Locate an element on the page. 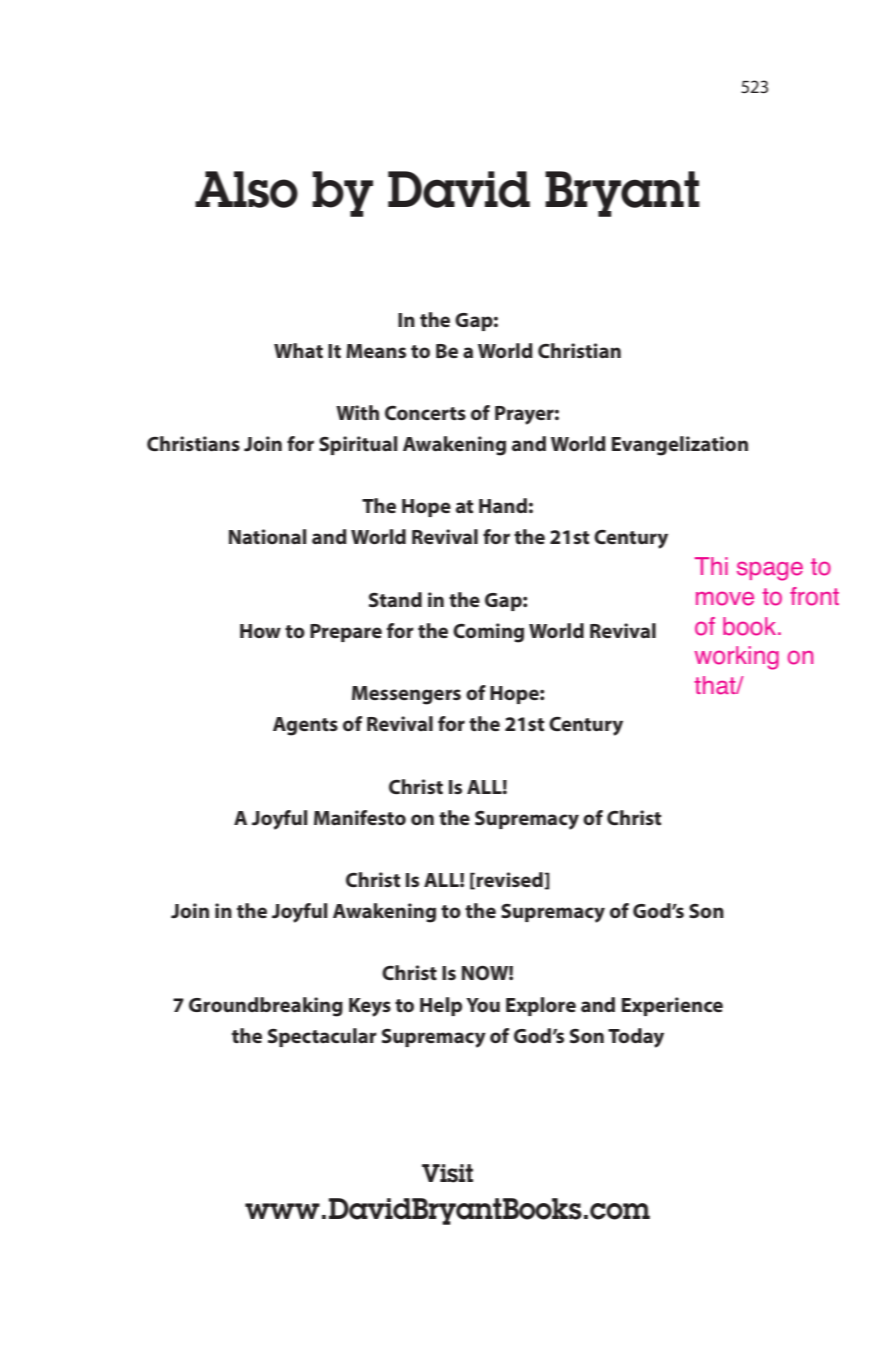 The width and height of the image is (896, 1345). Coming is located at coordinates (488, 633).
